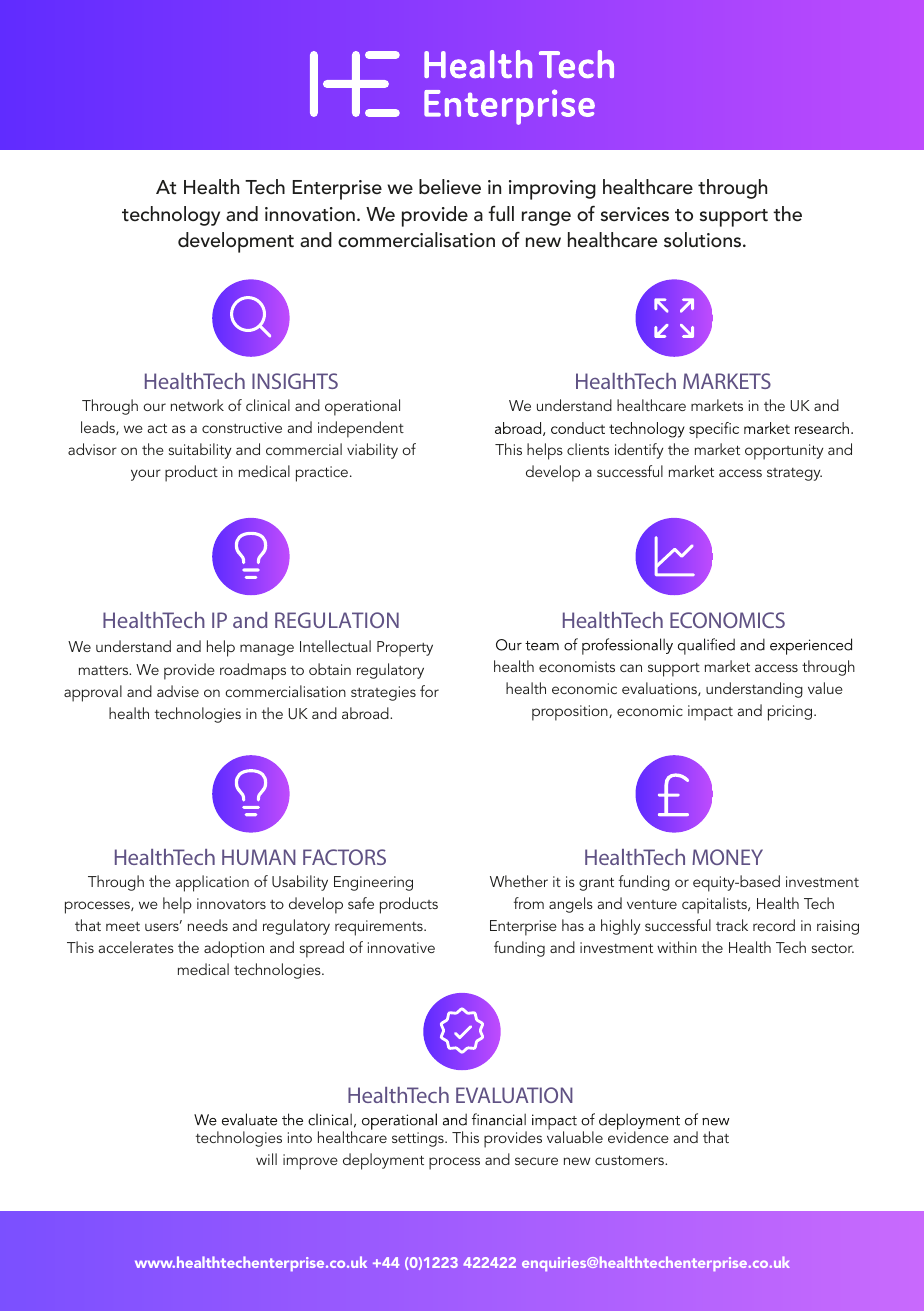 The width and height of the document is (924, 1311). I want to click on innovation, so click(310, 214).
